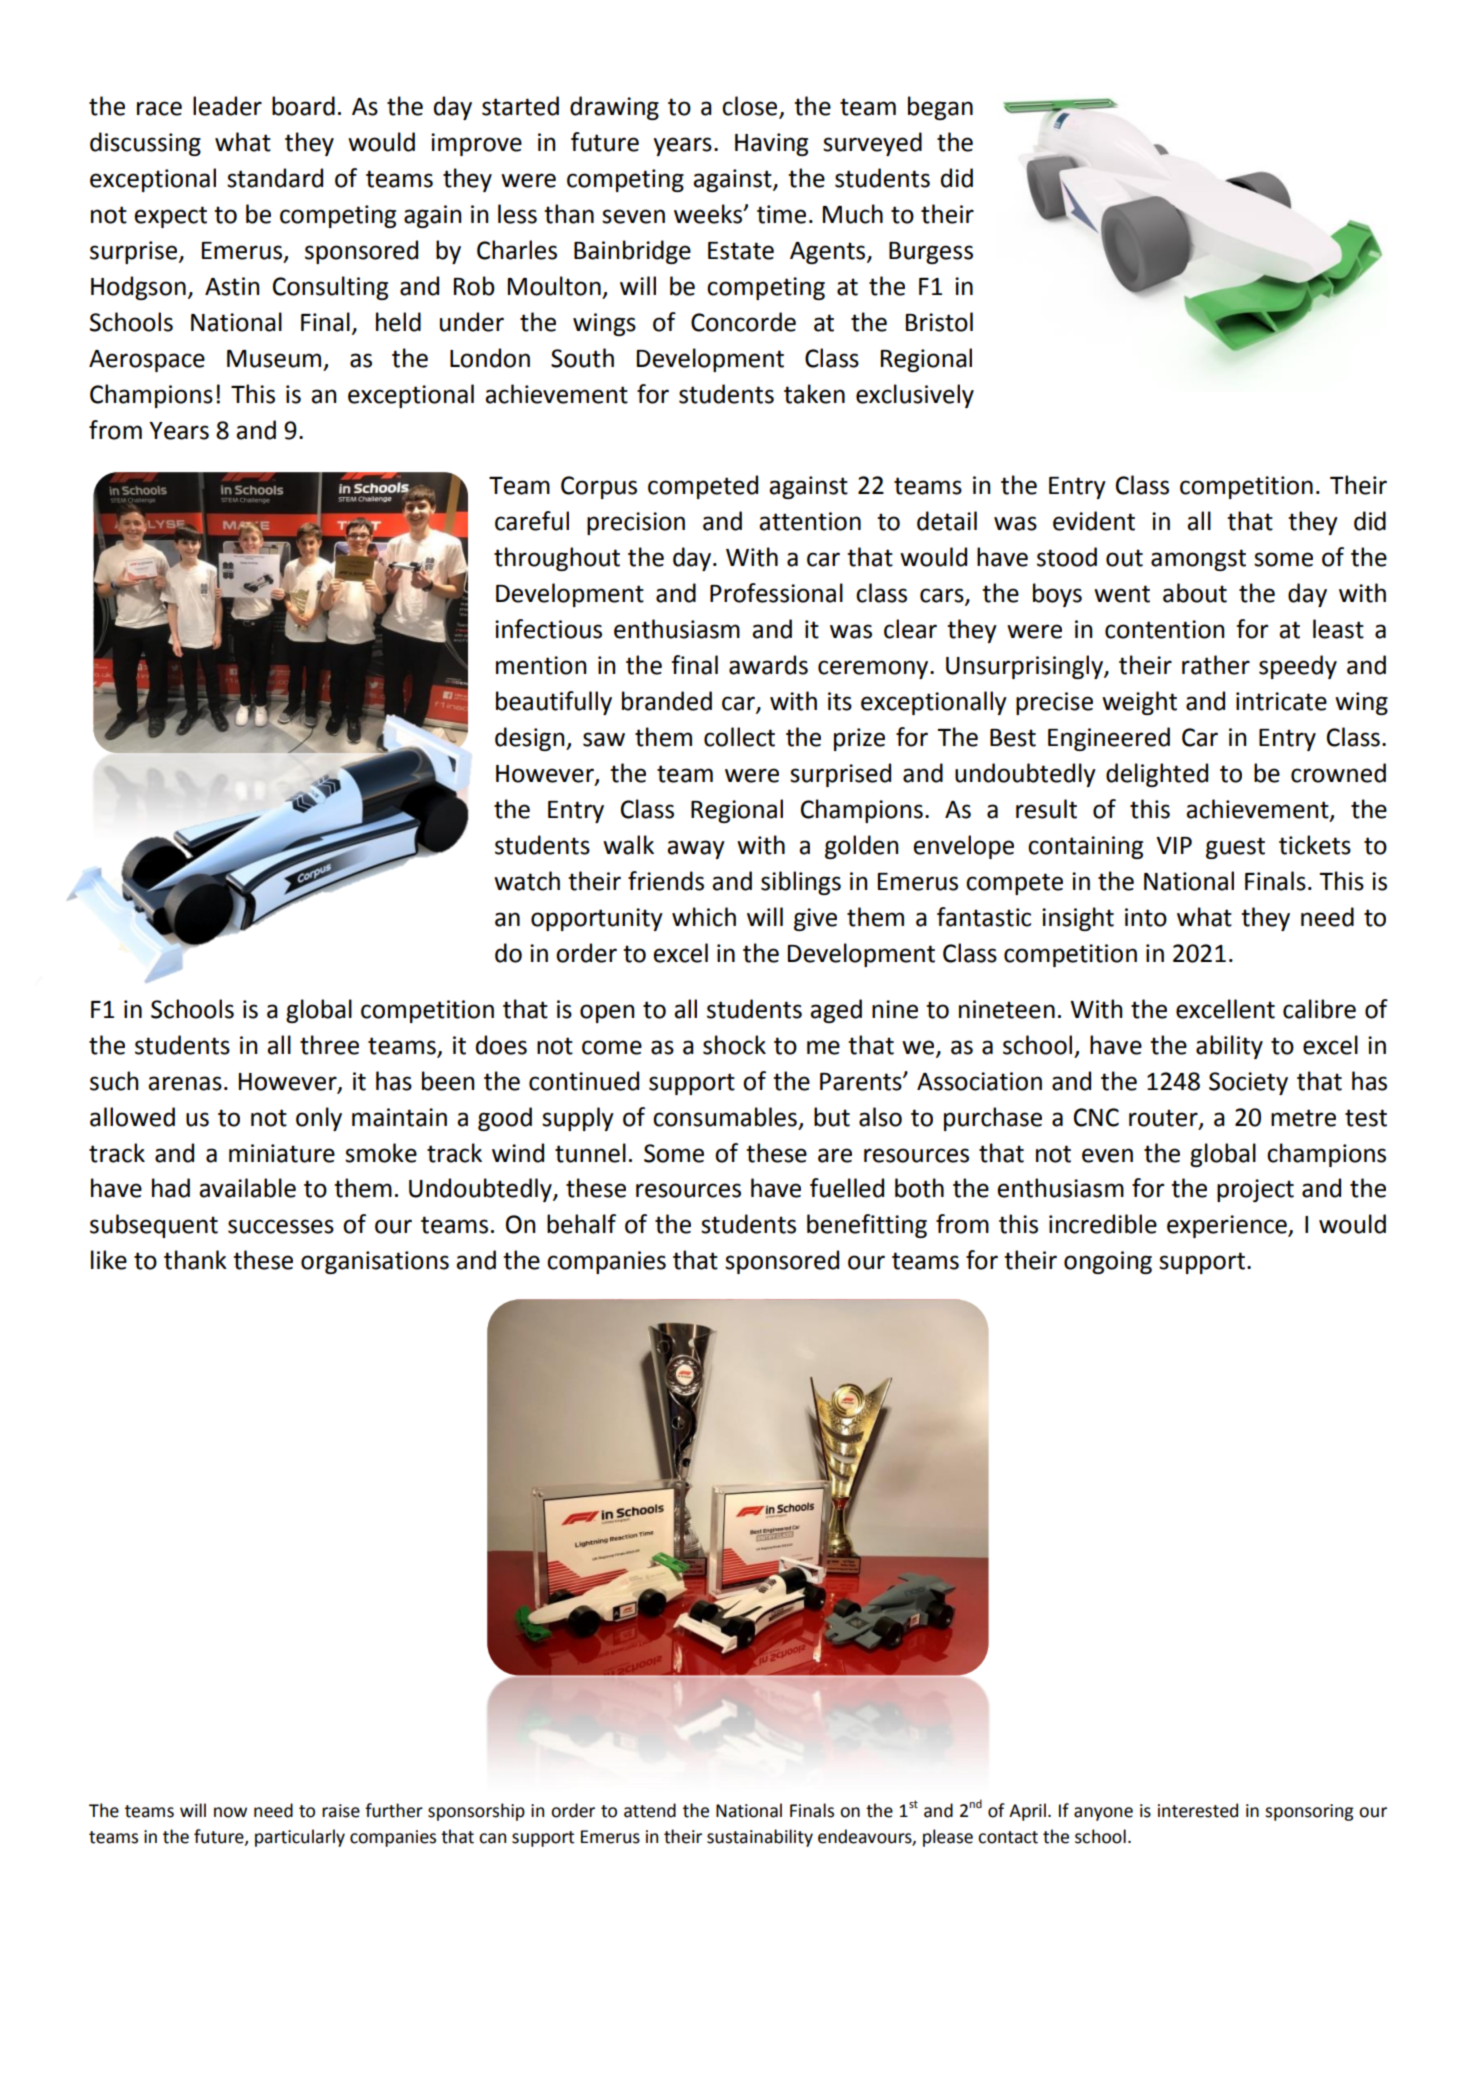  I want to click on successes, so click(281, 1226).
